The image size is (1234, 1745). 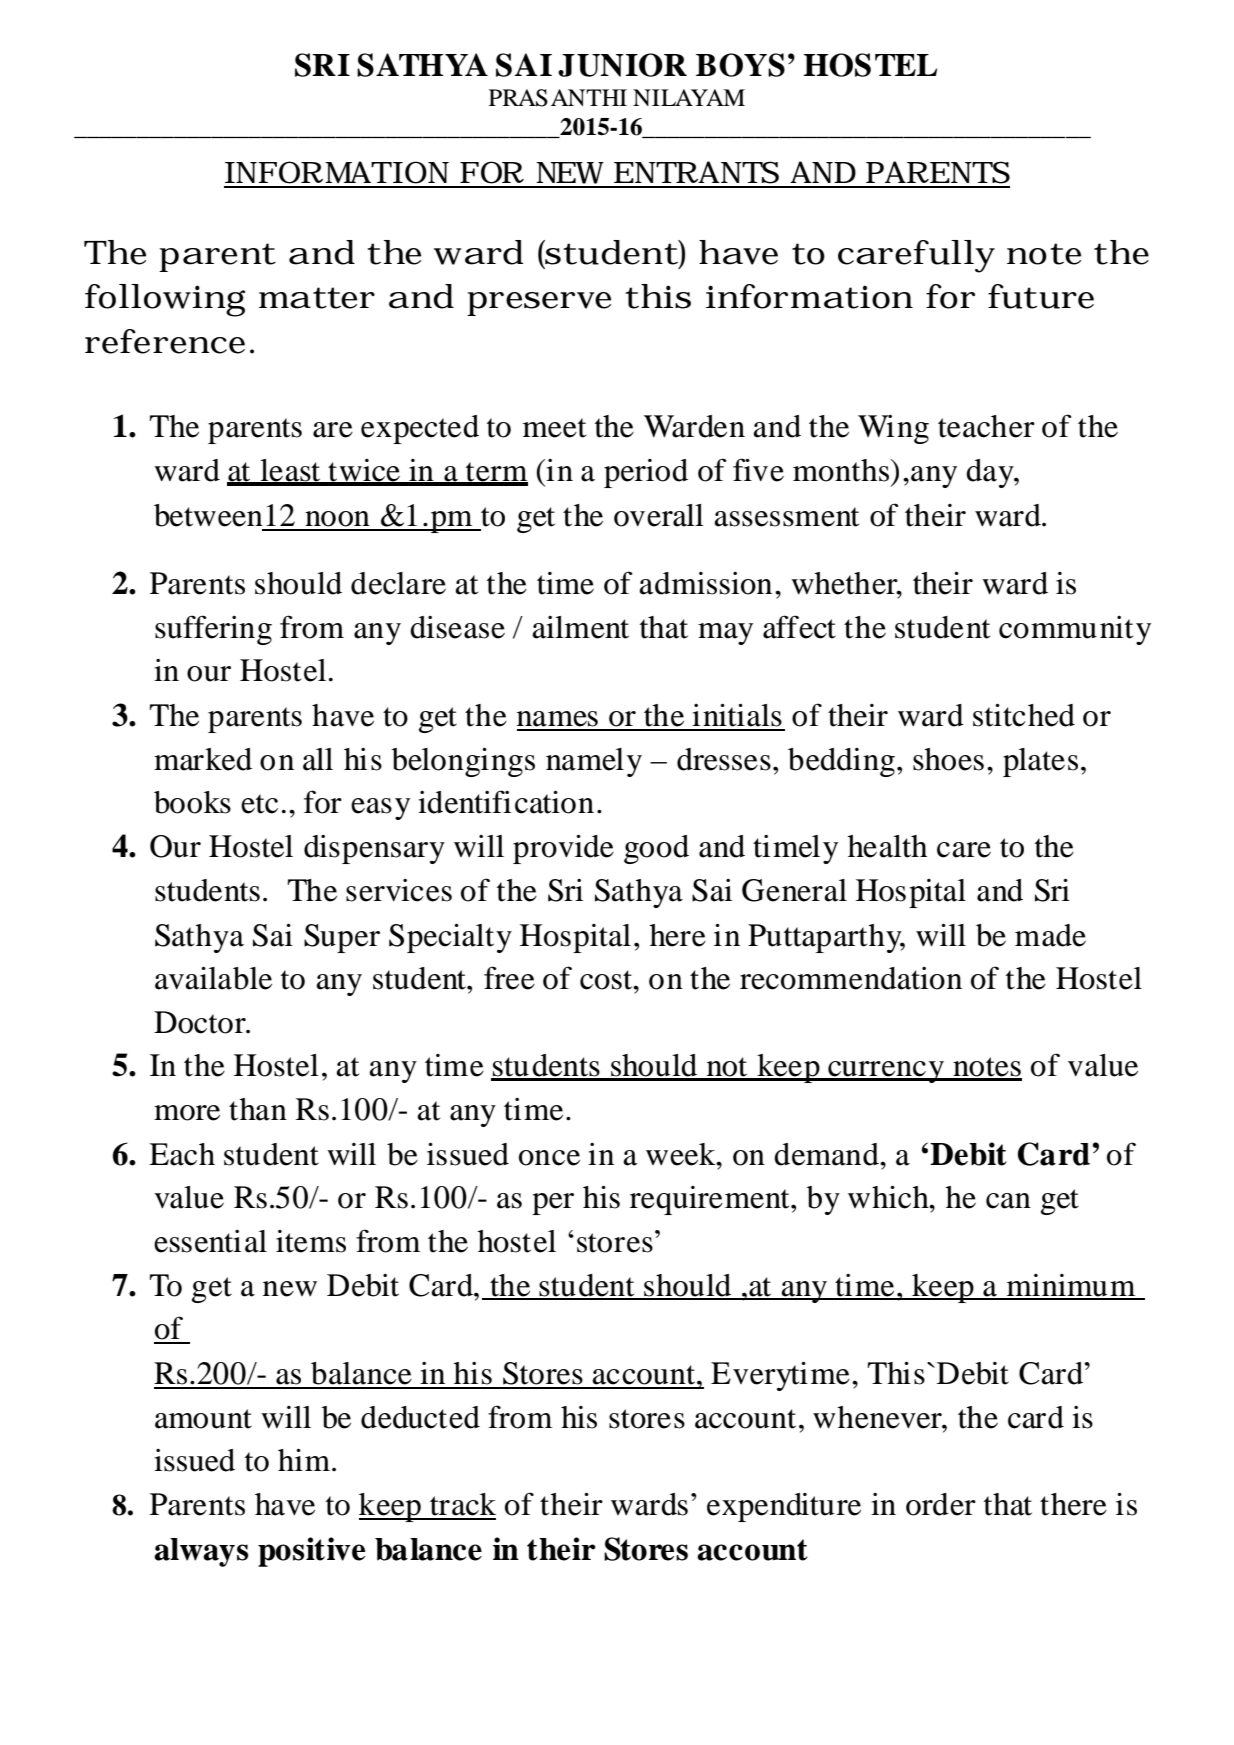 What do you see at coordinates (1041, 296) in the document?
I see `future` at bounding box center [1041, 296].
